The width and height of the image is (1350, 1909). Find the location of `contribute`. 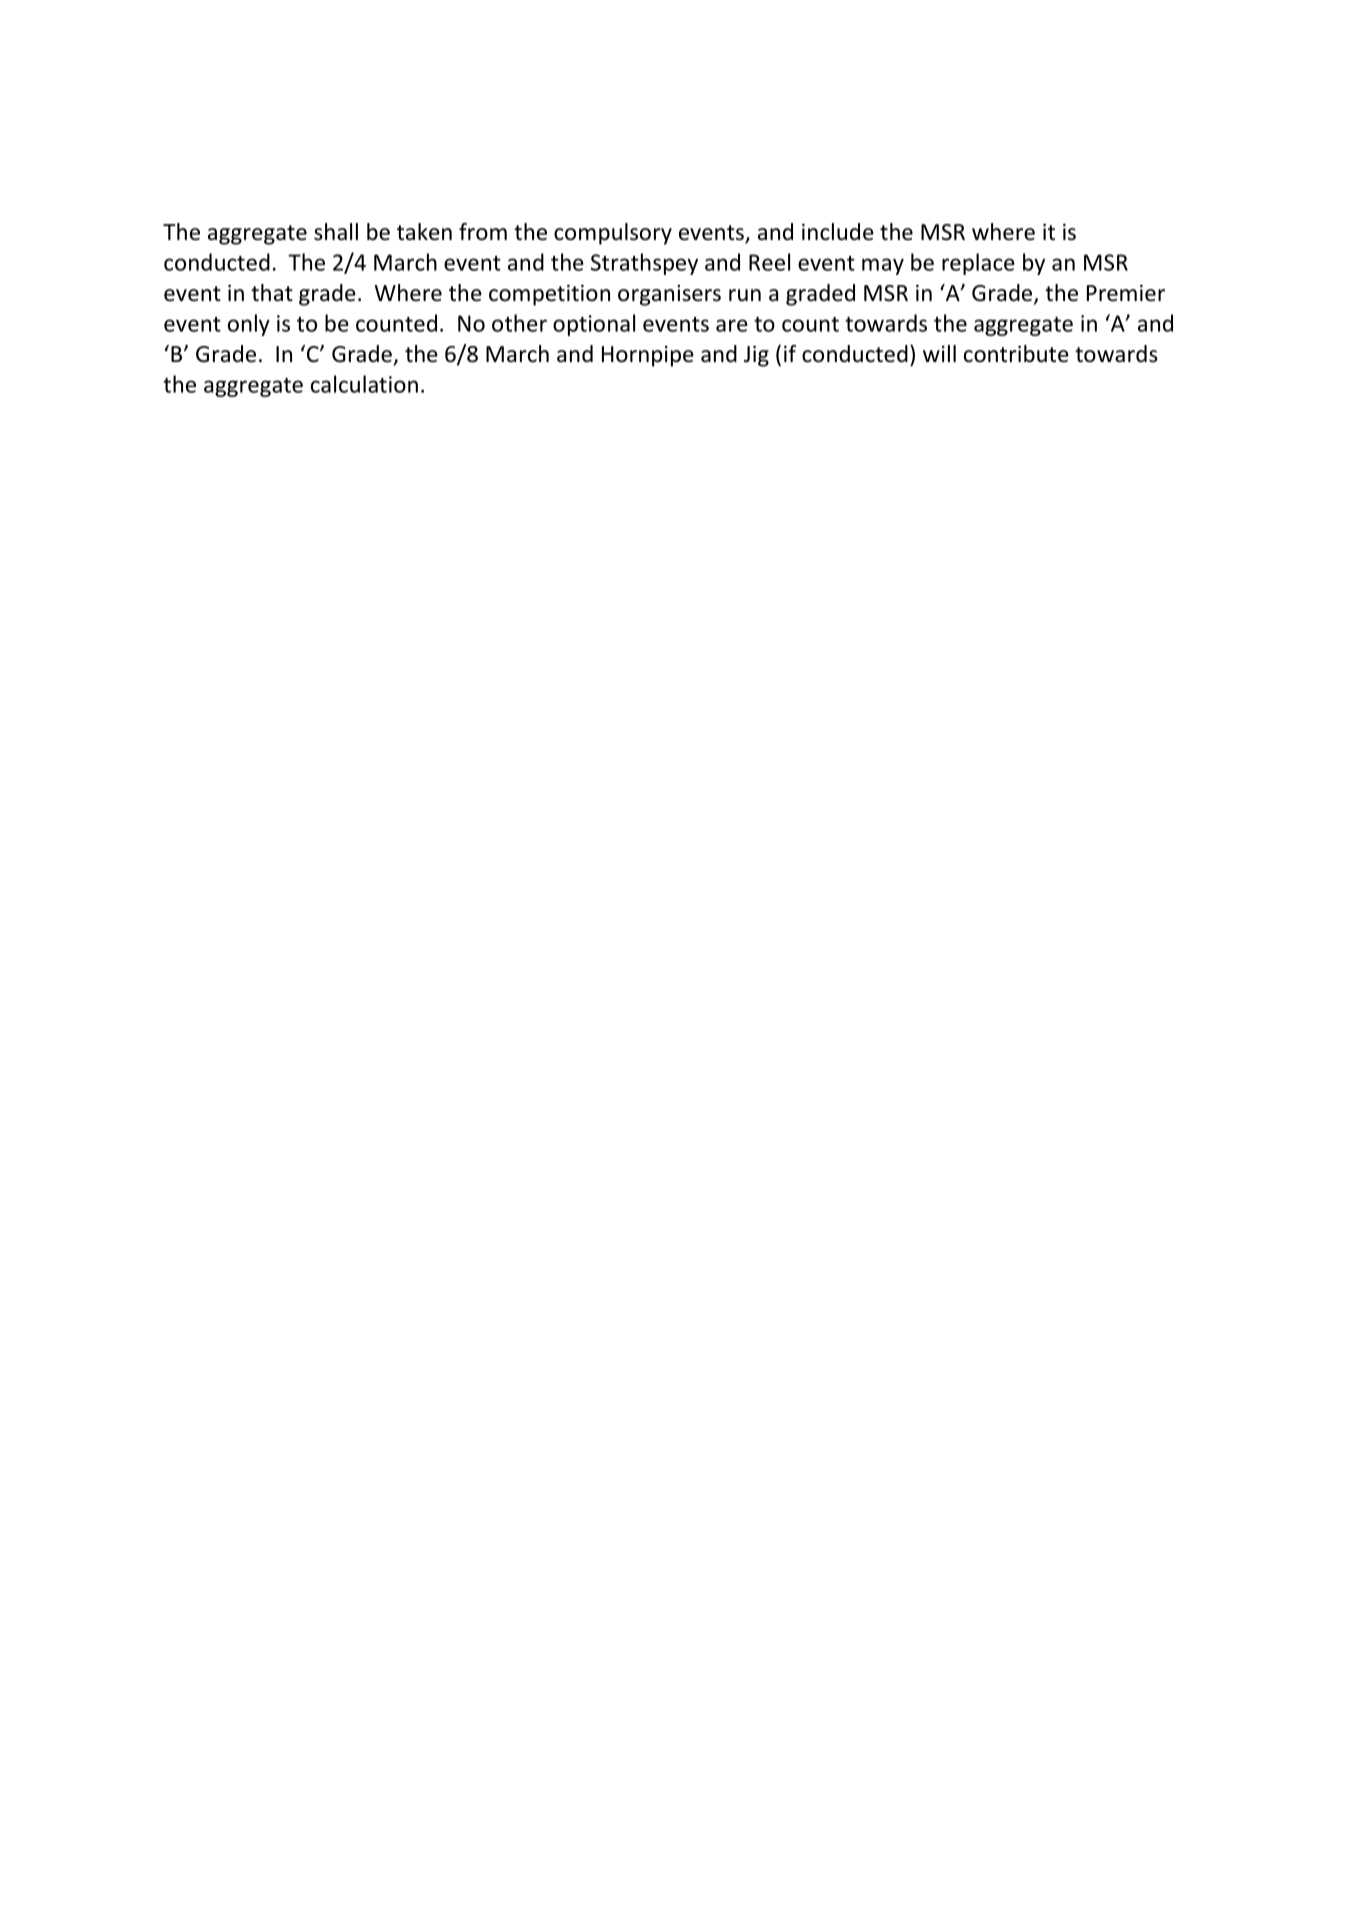

contribute is located at coordinates (1016, 354).
